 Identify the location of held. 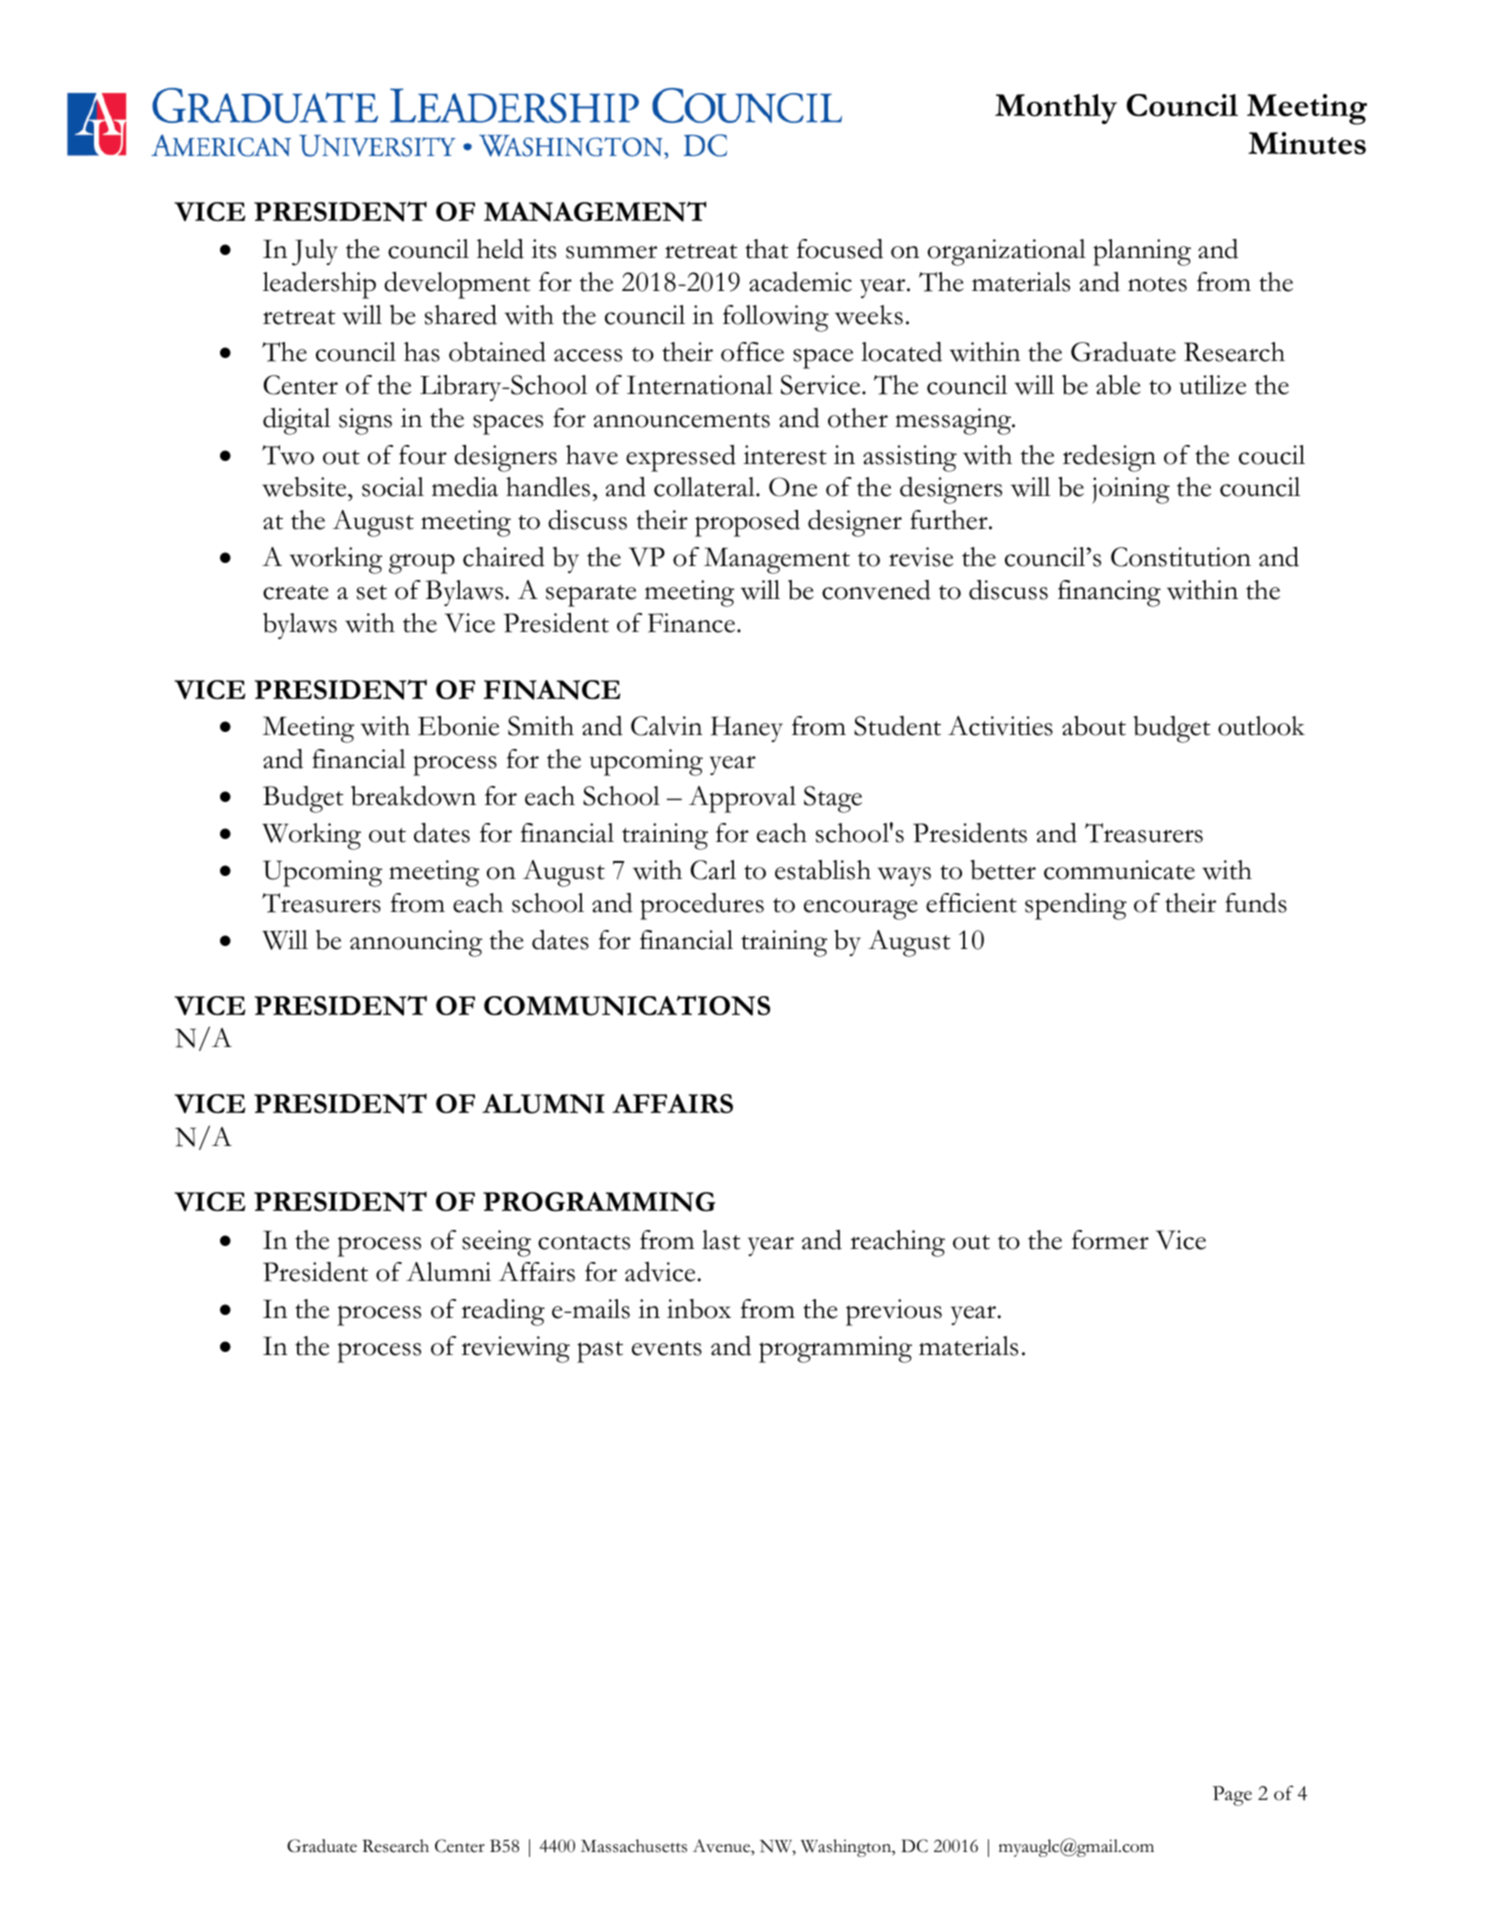
(500, 249).
